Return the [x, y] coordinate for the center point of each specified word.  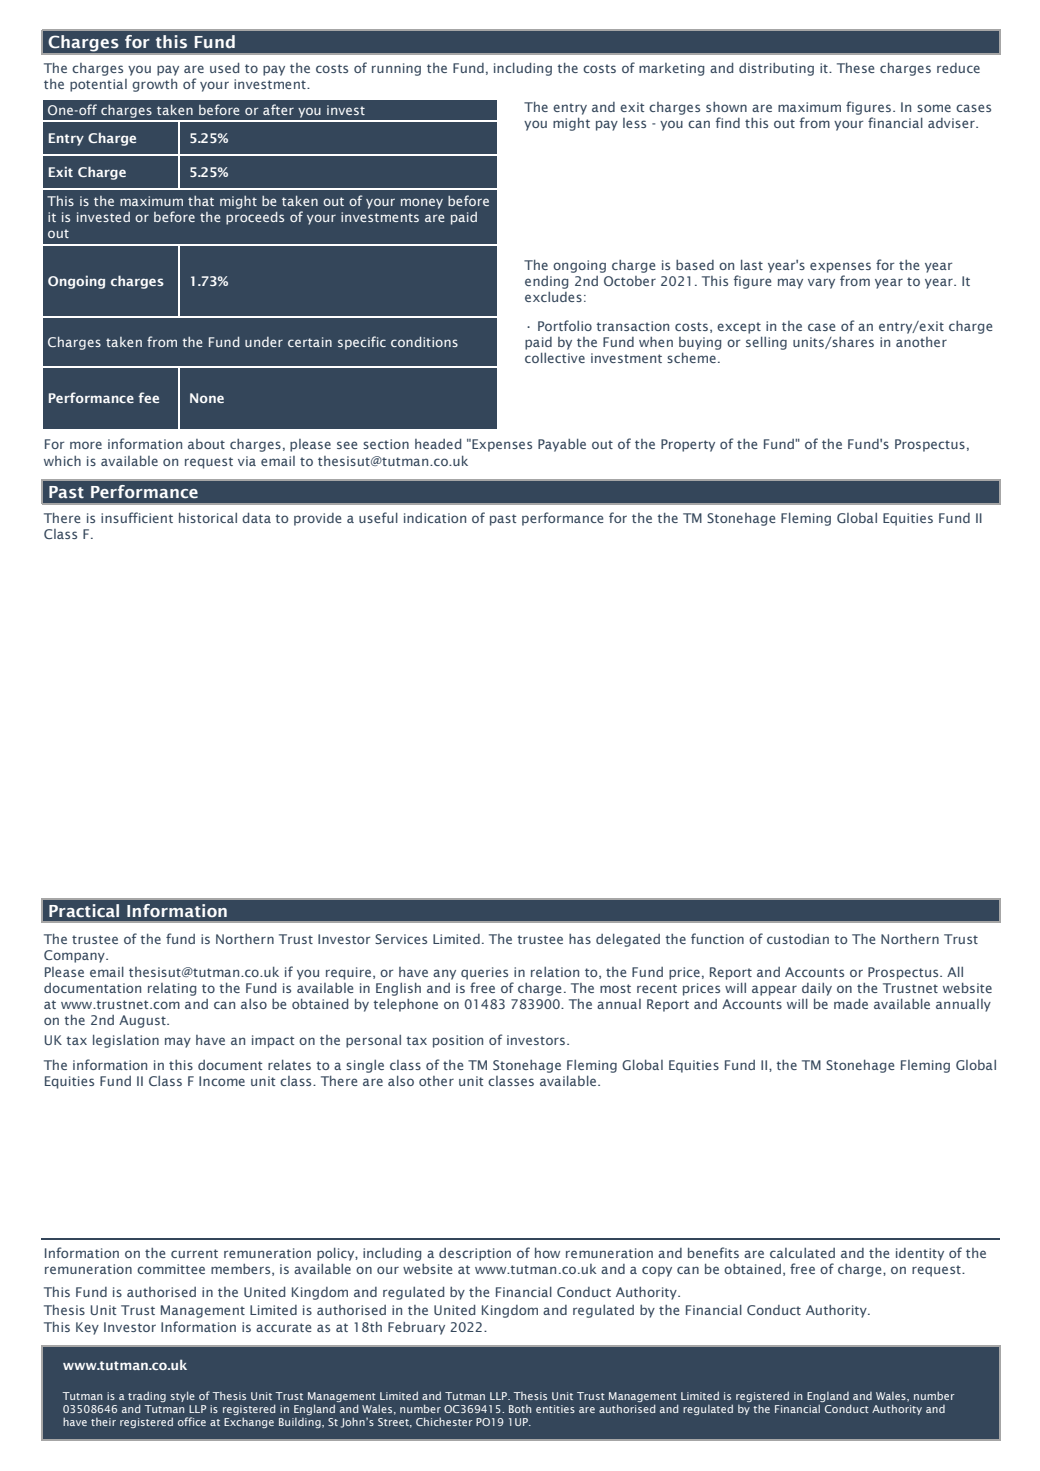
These [855, 68]
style [183, 1396]
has [580, 939]
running [396, 69]
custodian [798, 939]
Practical [84, 910]
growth [154, 85]
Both [520, 1409]
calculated [802, 1253]
